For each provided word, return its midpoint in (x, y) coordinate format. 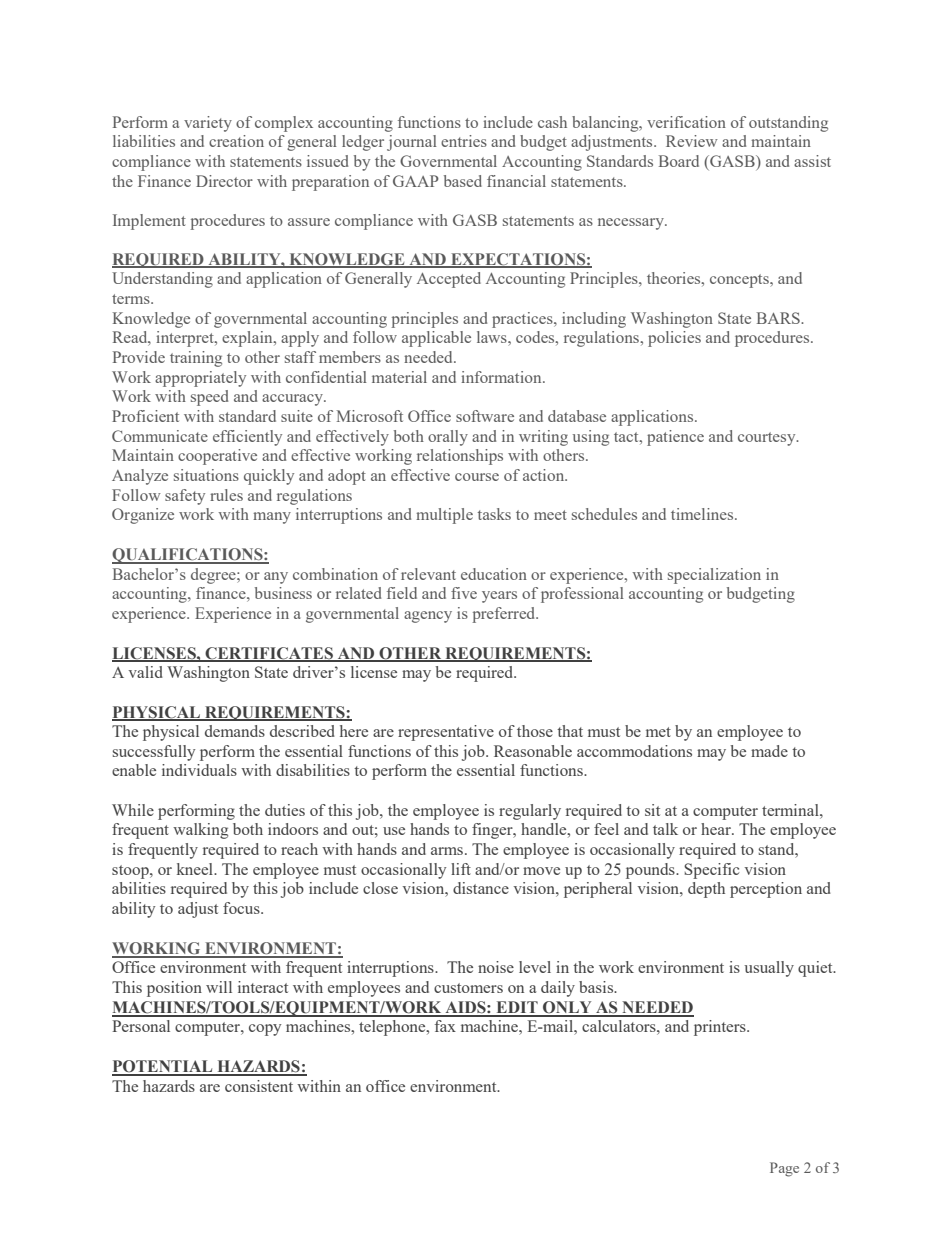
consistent (259, 1086)
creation (236, 141)
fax (445, 1026)
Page (784, 1169)
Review (692, 141)
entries (464, 141)
